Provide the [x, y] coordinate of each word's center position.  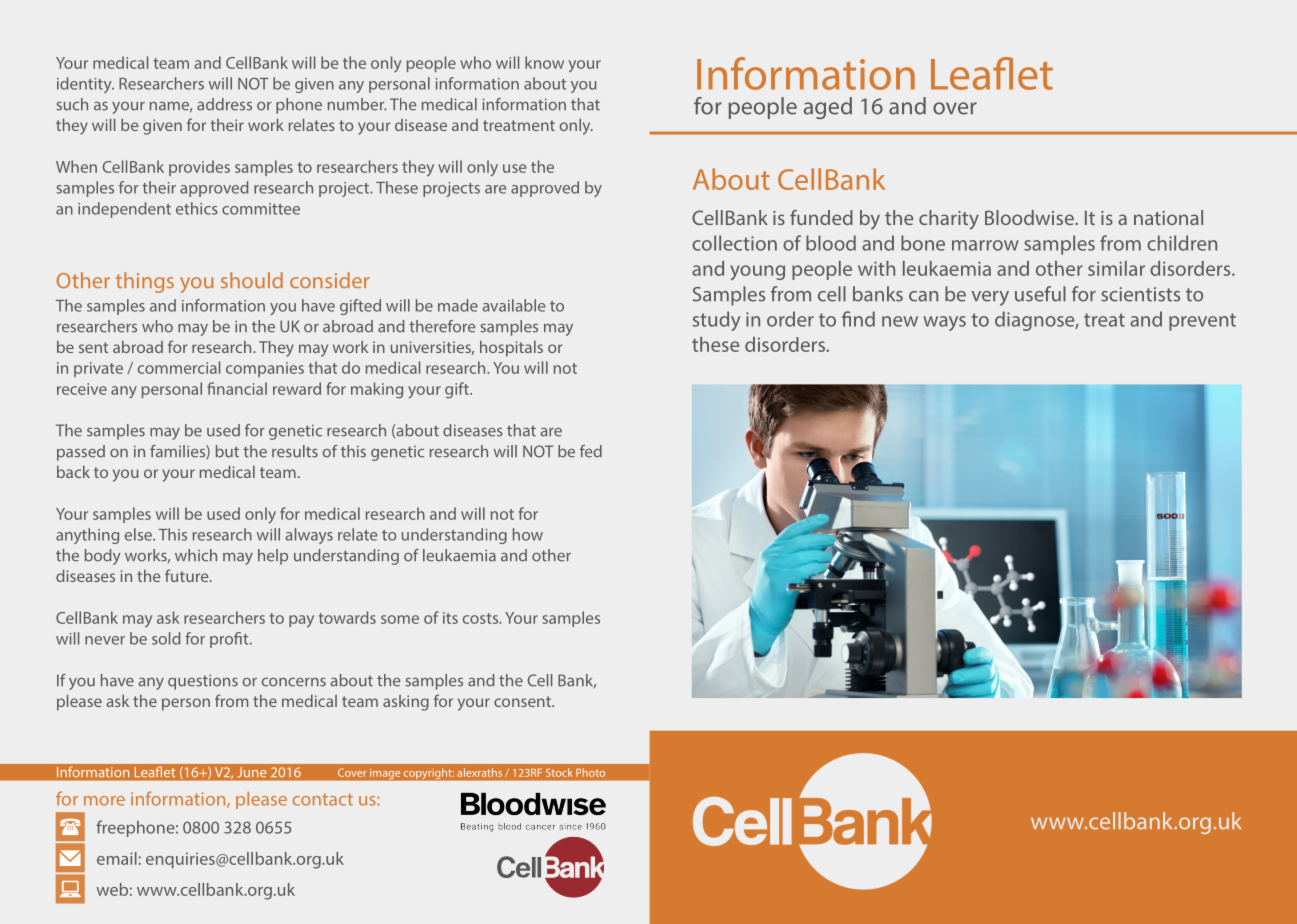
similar [1116, 268]
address [224, 104]
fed [591, 451]
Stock [559, 772]
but [227, 451]
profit [230, 640]
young [757, 272]
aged [827, 108]
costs [482, 618]
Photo [590, 772]
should [252, 280]
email [117, 858]
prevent [1202, 322]
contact [322, 799]
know [544, 62]
